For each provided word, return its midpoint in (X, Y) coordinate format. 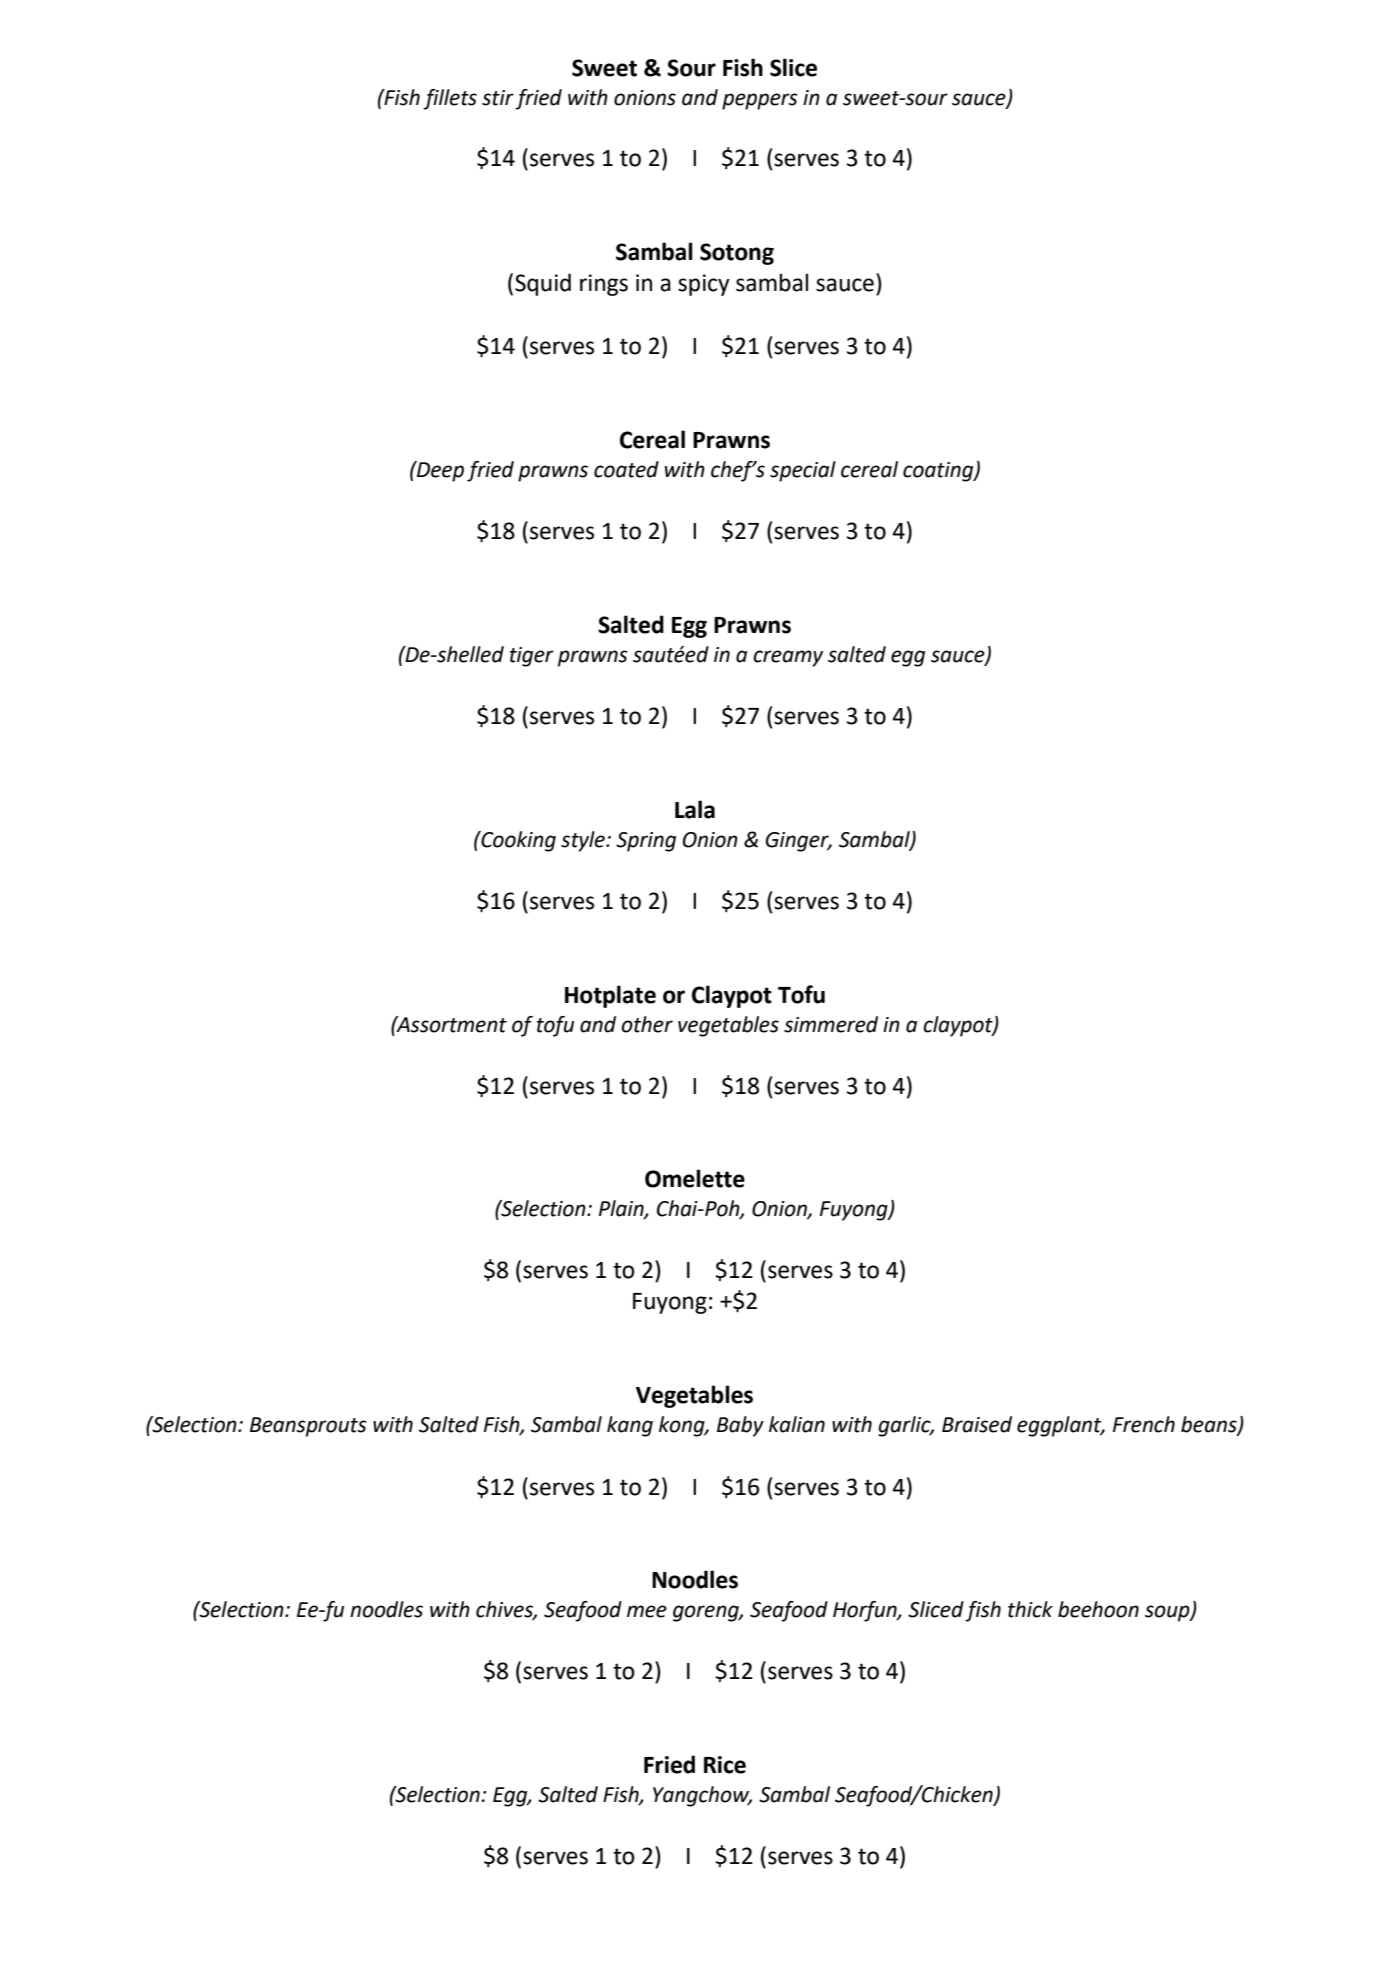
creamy (788, 658)
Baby (740, 1426)
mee (647, 1611)
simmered (831, 1024)
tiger (532, 657)
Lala (695, 809)
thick (1030, 1609)
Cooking (517, 841)
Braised (977, 1424)
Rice (725, 1765)
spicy (704, 285)
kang (630, 1426)
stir (498, 98)
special (803, 471)
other (647, 1024)
